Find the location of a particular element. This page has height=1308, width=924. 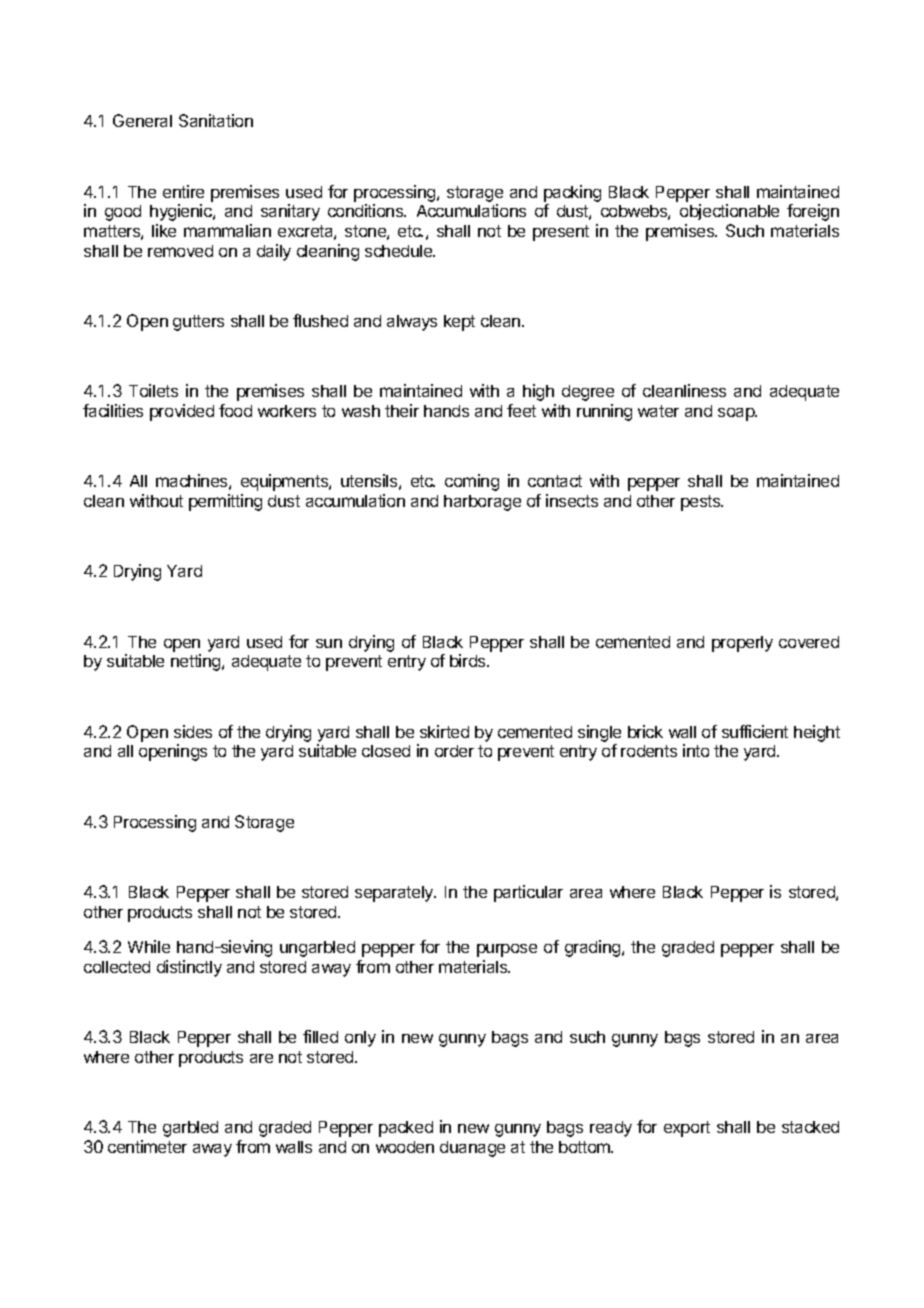

centimeter is located at coordinates (147, 1146).
